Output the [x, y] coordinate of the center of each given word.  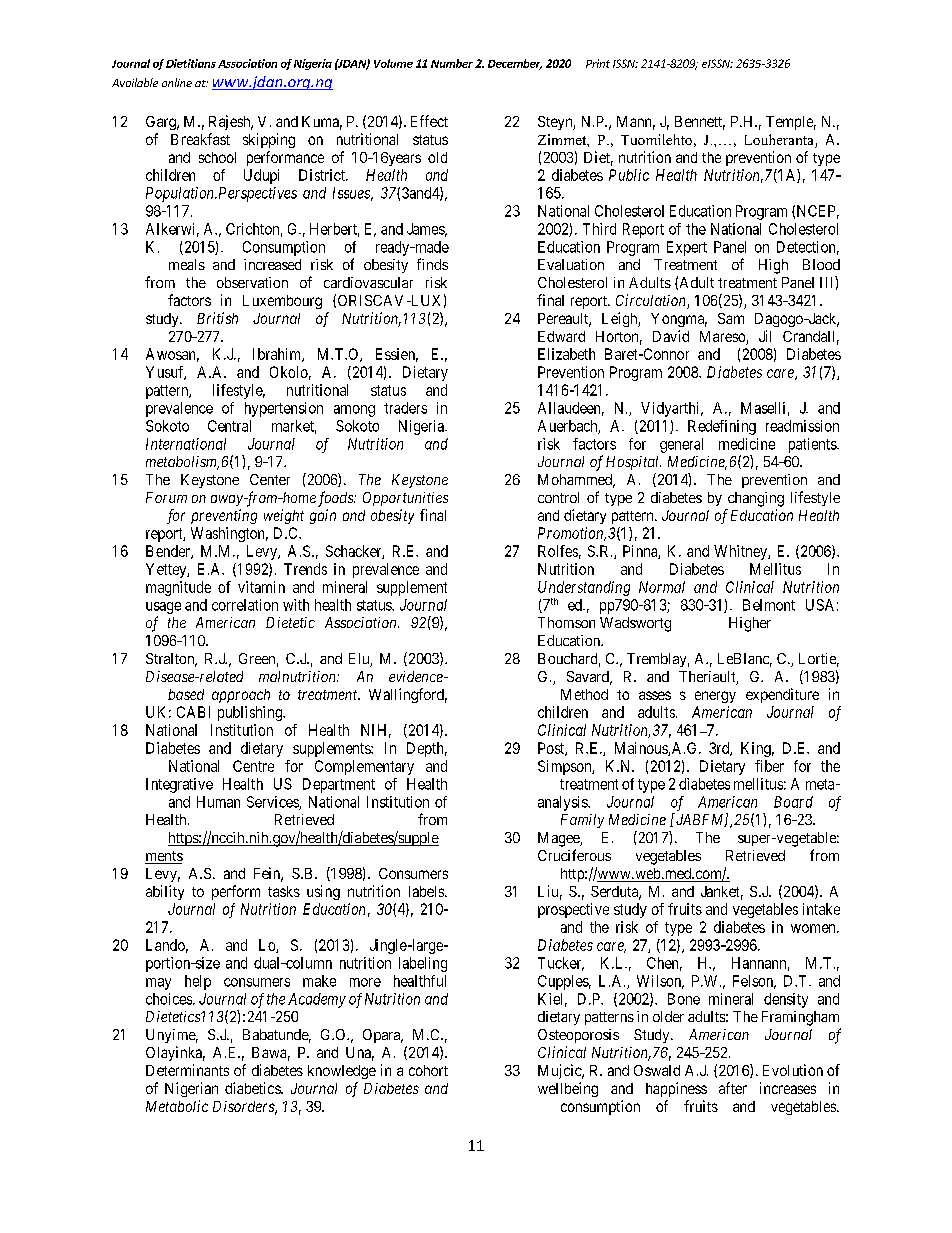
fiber [769, 766]
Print [598, 63]
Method [584, 694]
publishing [251, 713]
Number [452, 63]
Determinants [187, 1070]
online [177, 82]
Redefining [722, 427]
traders [405, 408]
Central [229, 426]
